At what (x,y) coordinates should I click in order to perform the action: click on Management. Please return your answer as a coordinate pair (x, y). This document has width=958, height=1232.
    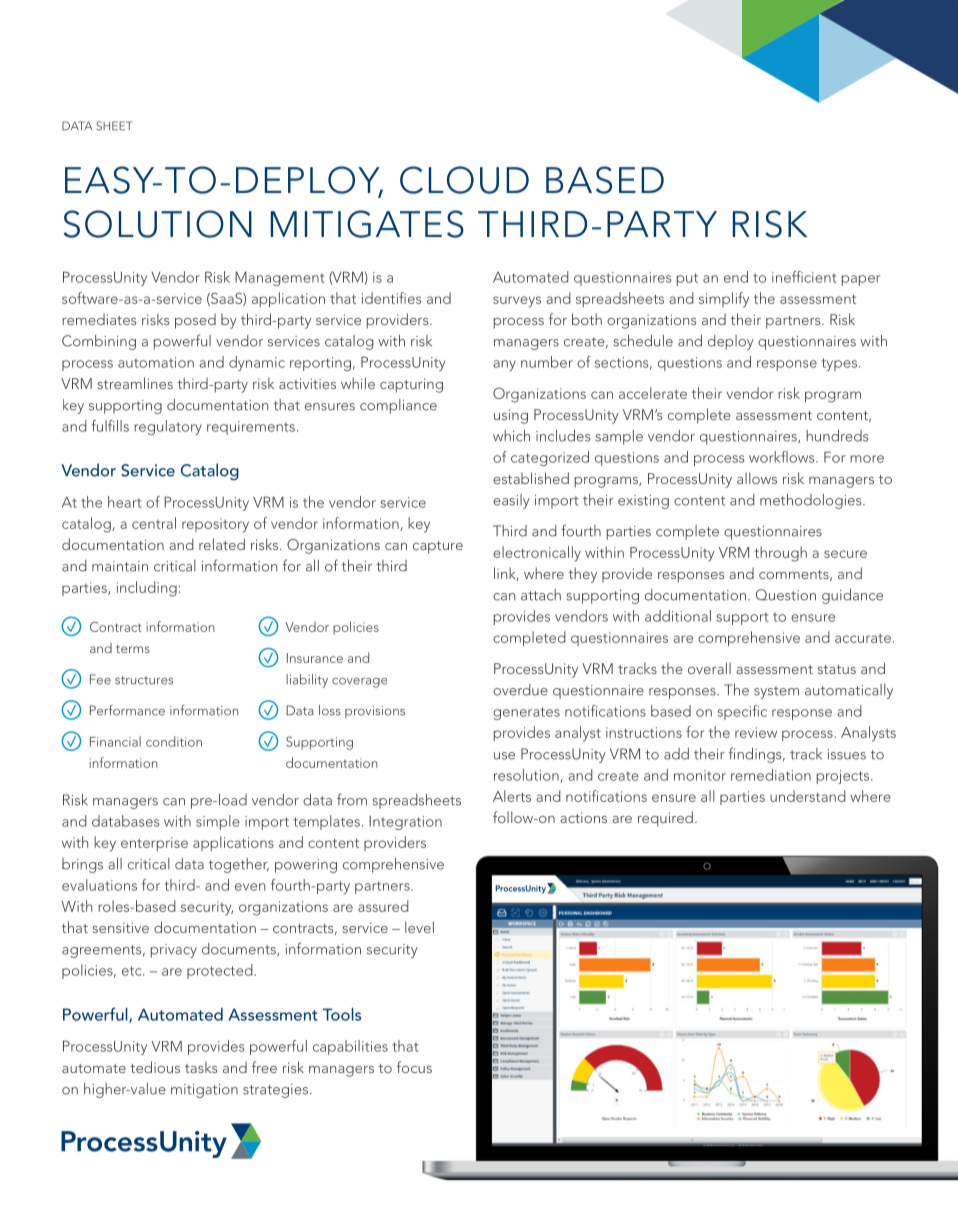
    Looking at the image, I should click on (279, 278).
